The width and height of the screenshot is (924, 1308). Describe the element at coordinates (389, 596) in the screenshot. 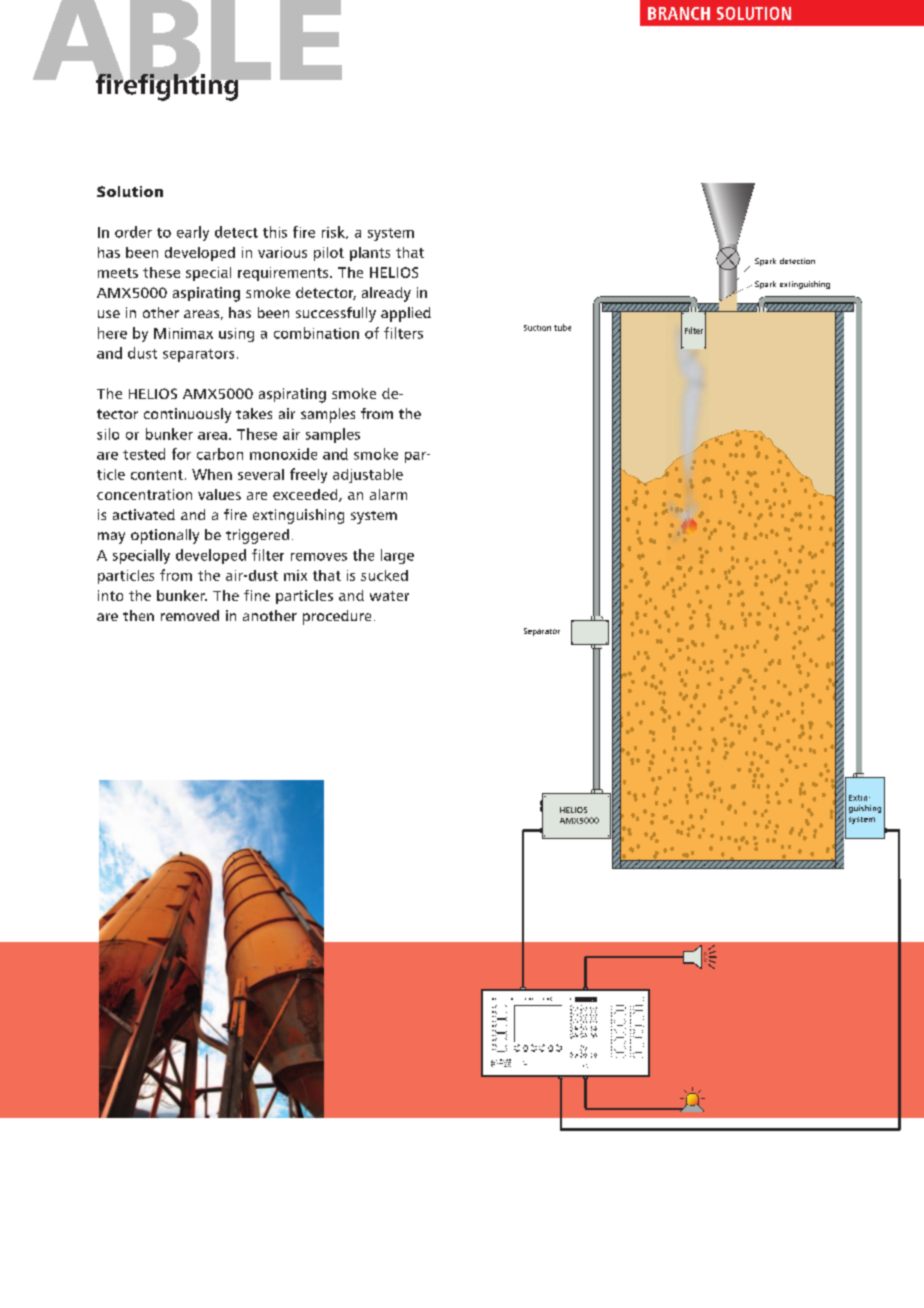

I see `water` at that location.
